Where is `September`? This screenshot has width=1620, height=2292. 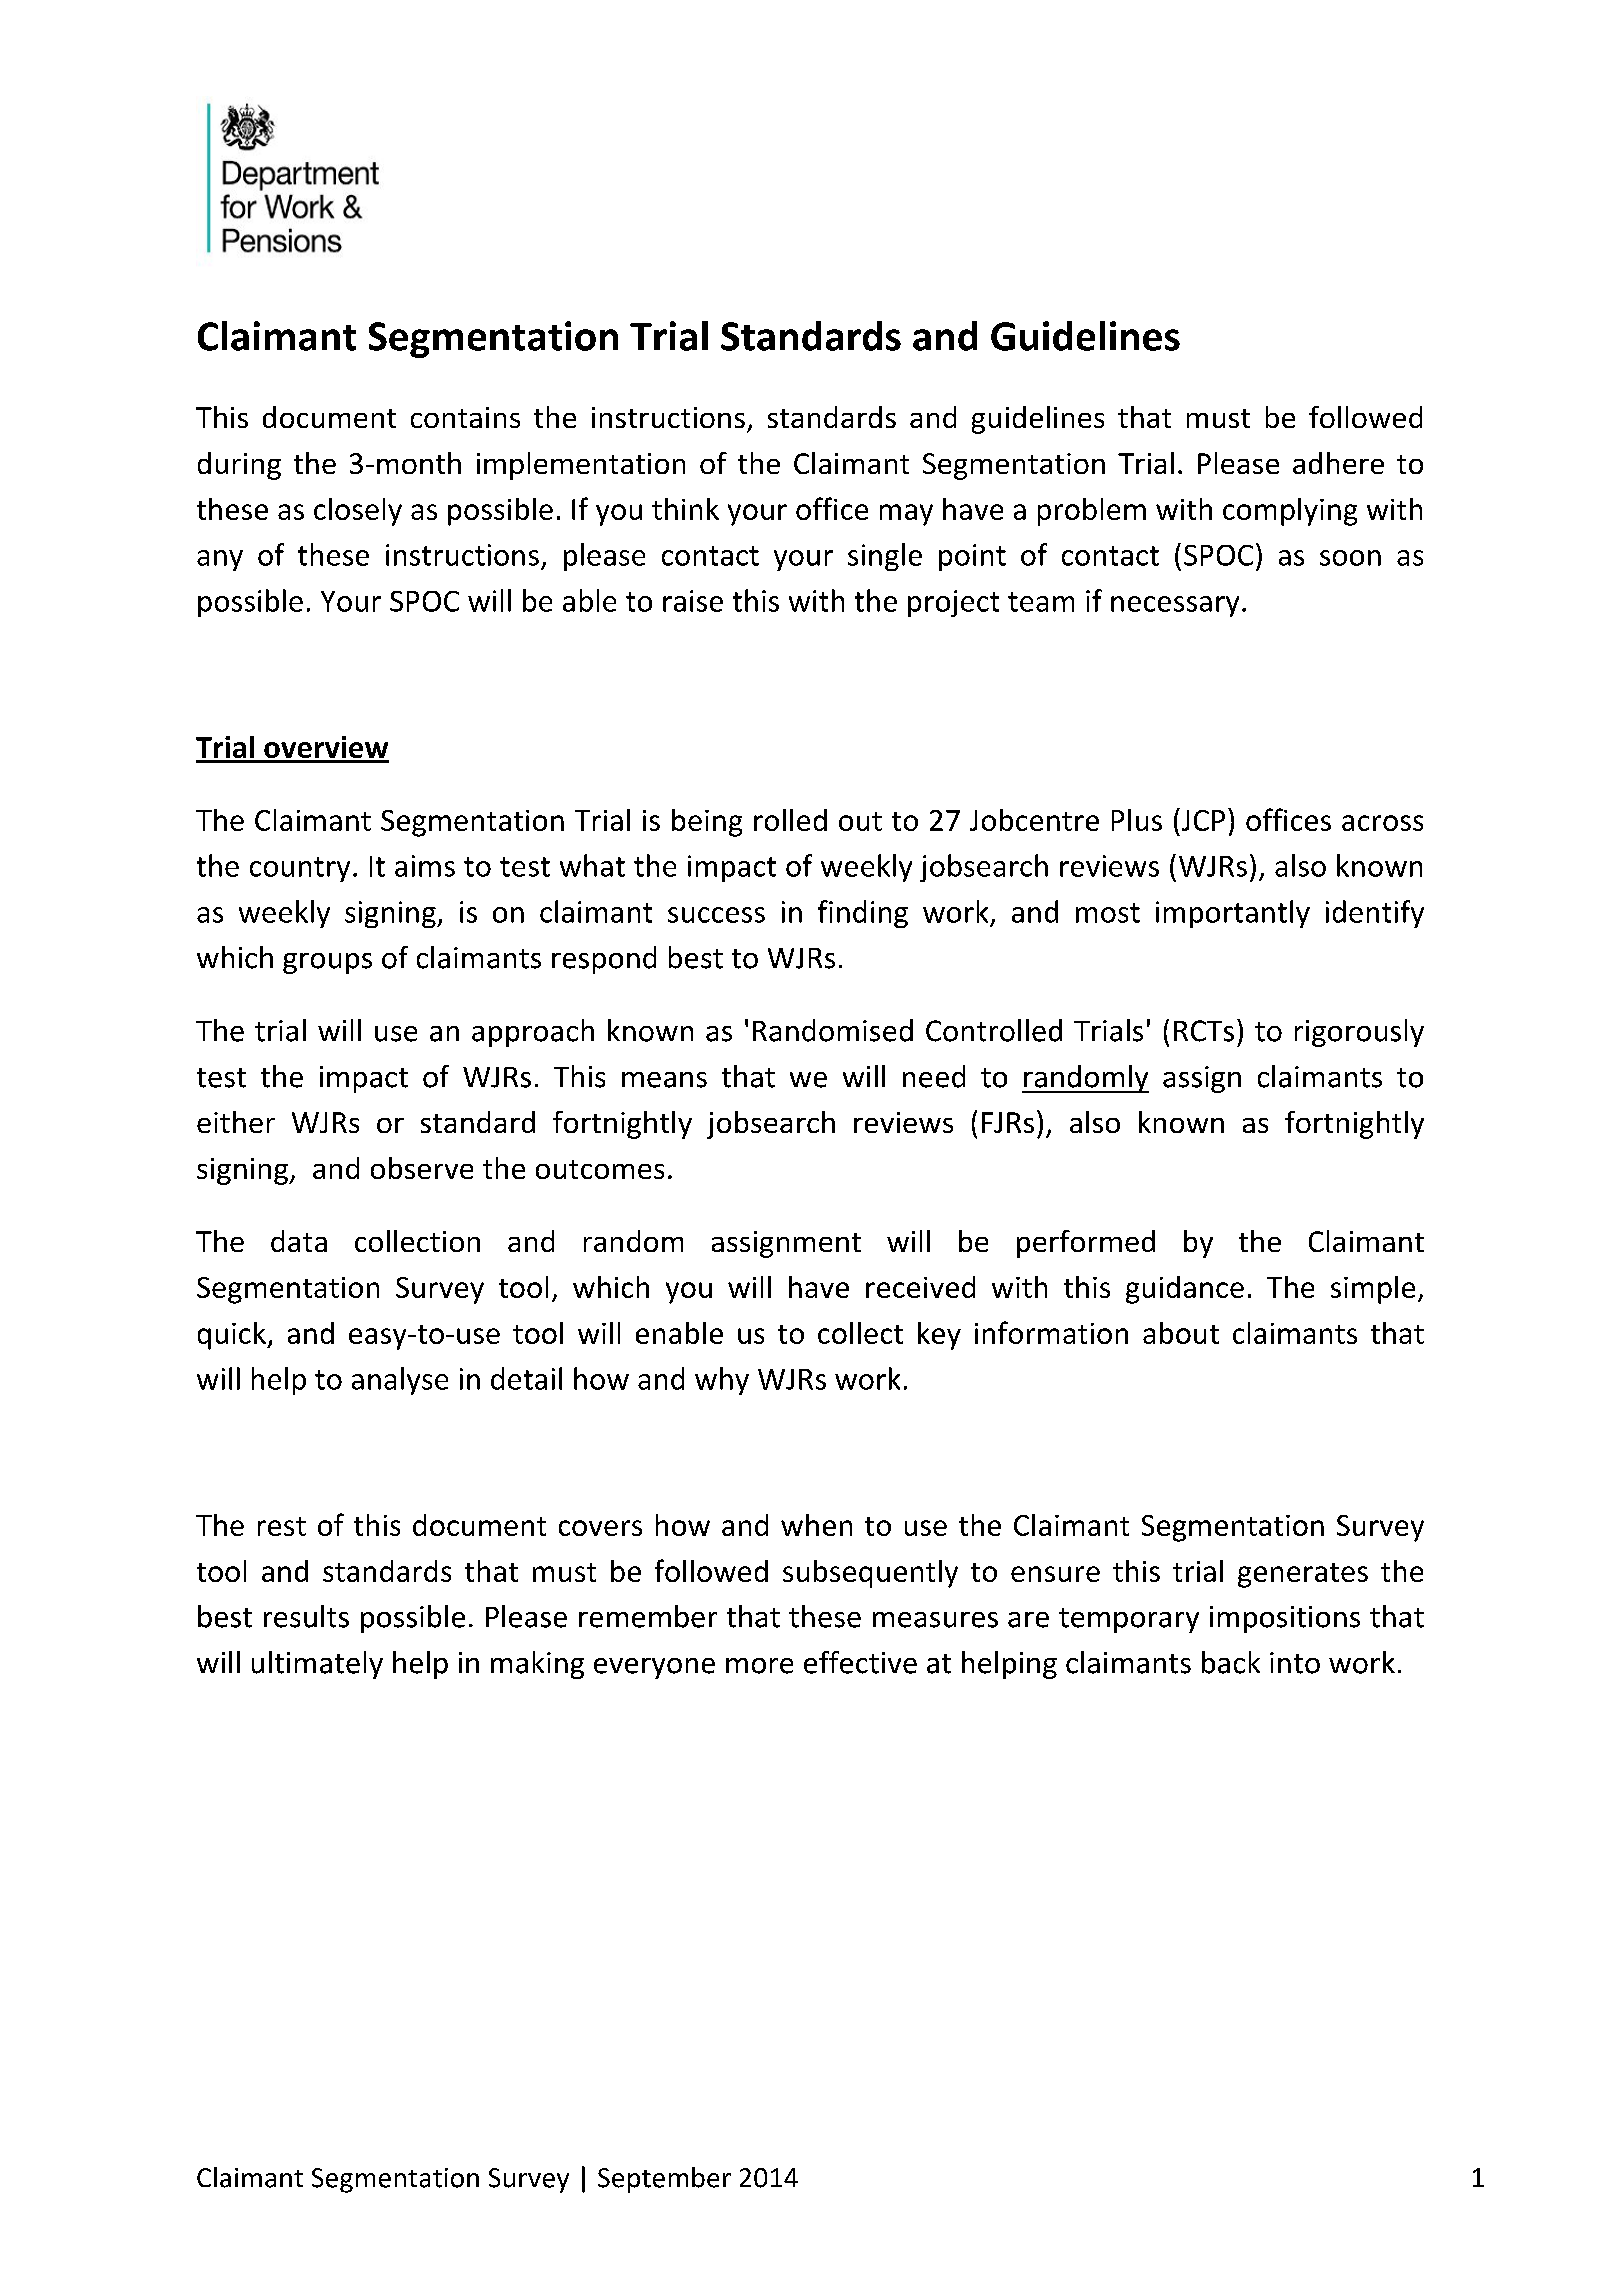
September is located at coordinates (664, 2180).
